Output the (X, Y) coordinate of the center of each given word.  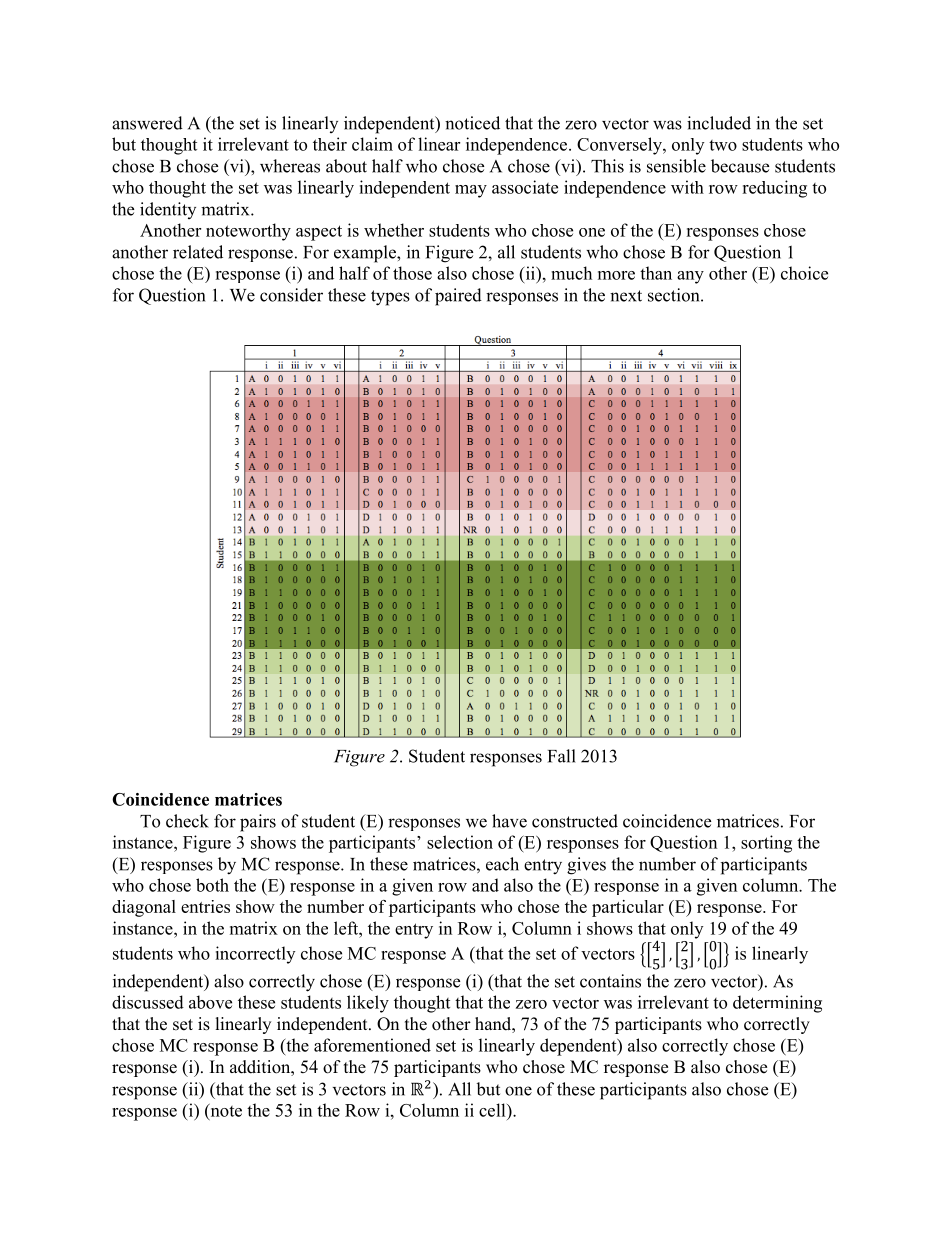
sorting (766, 844)
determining (777, 1004)
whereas (290, 166)
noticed (472, 123)
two (723, 145)
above (210, 1002)
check (187, 821)
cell (493, 1110)
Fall (562, 756)
